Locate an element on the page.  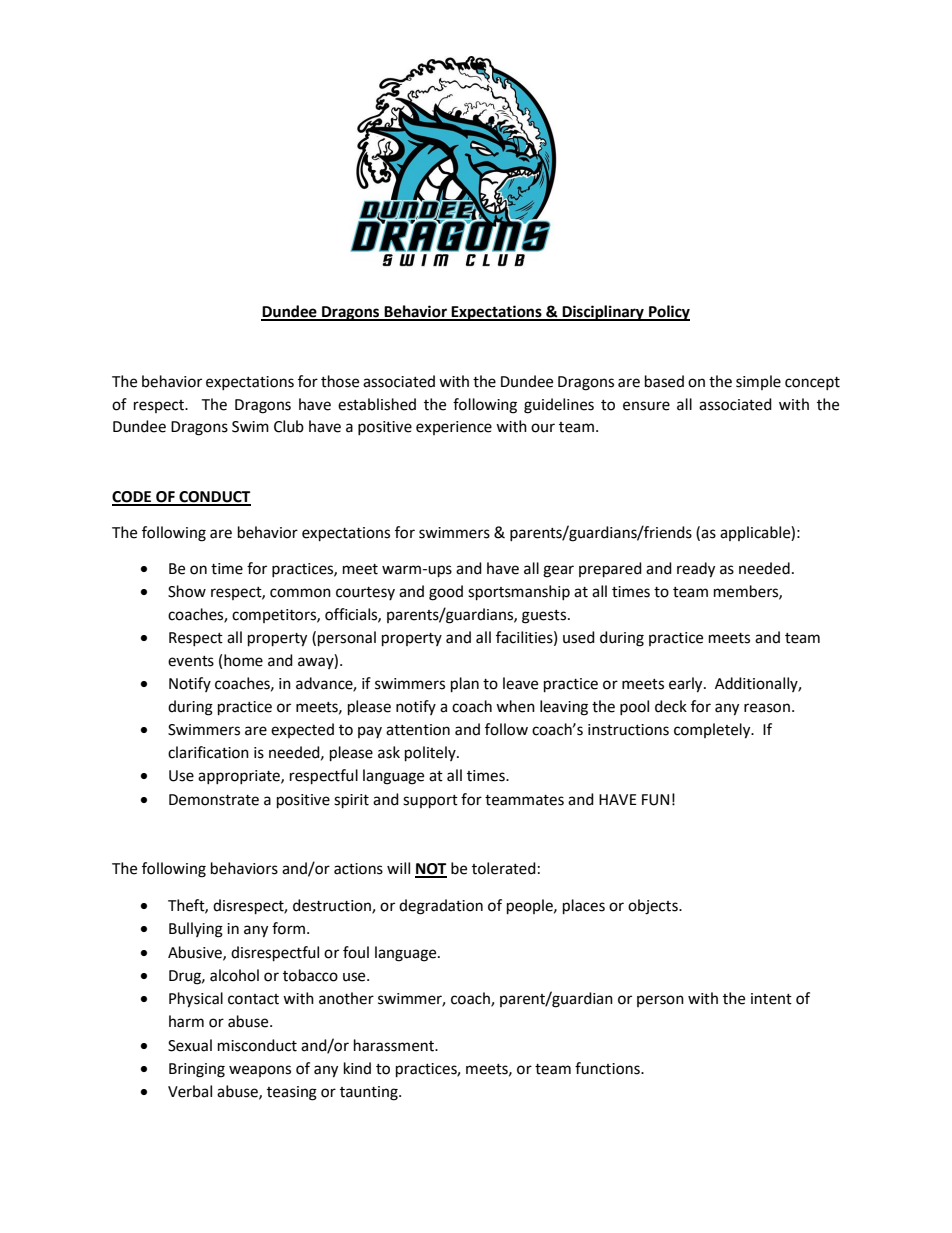
Policy is located at coordinates (668, 313).
